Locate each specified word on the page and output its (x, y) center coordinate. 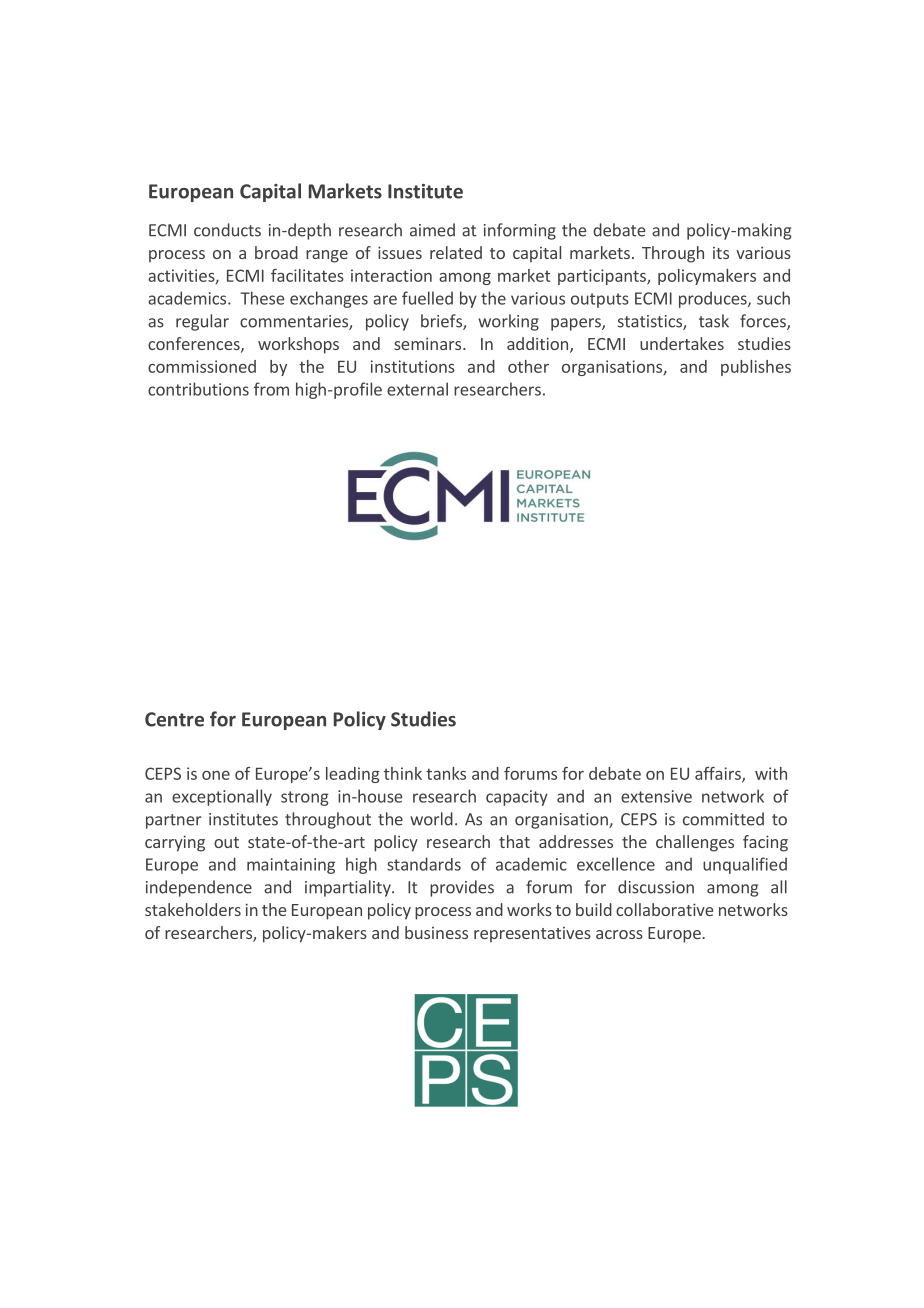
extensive (656, 796)
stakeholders (193, 909)
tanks (446, 773)
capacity (517, 798)
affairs (719, 774)
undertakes (682, 343)
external (417, 389)
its (721, 253)
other (528, 366)
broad (276, 252)
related (456, 252)
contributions (198, 389)
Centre (174, 719)
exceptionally (222, 797)
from (271, 389)
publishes (756, 368)
